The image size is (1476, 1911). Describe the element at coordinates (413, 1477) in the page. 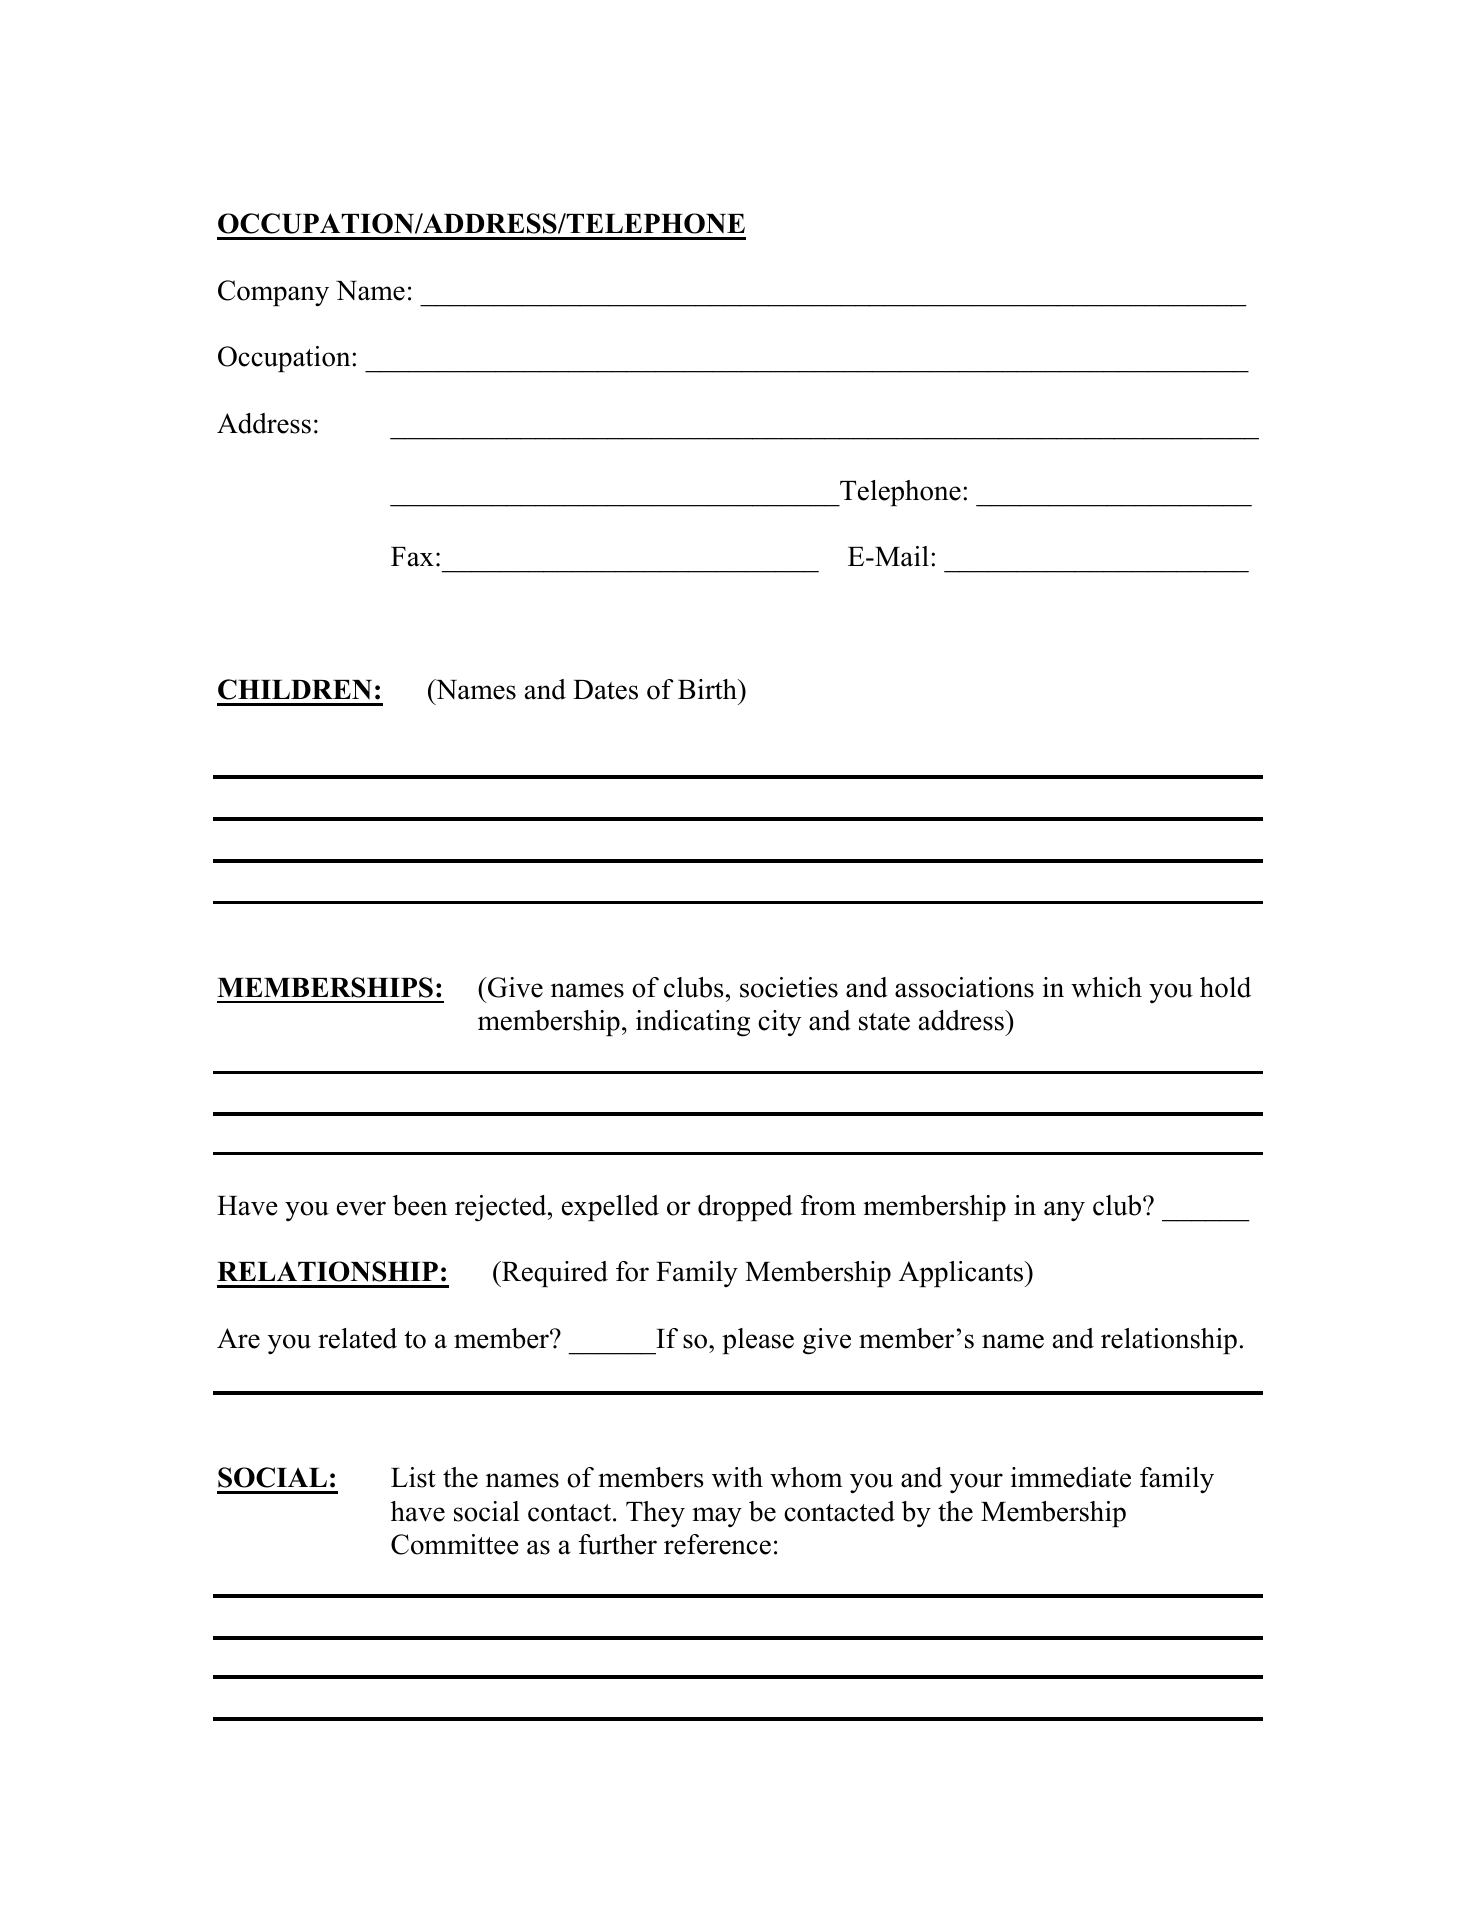

I see `List` at that location.
